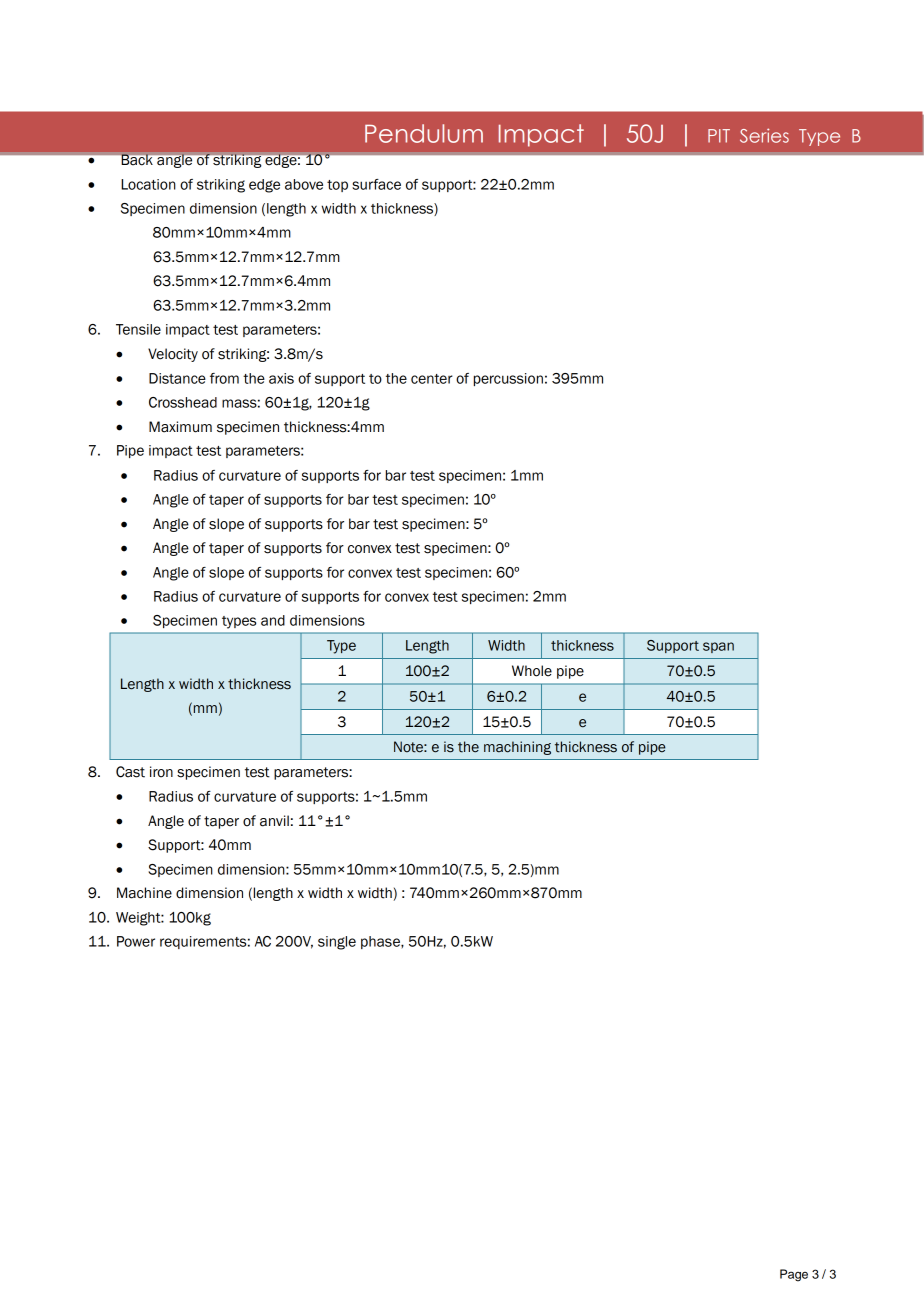 This image has height=1308, width=924. What do you see at coordinates (718, 647) in the image?
I see `span` at bounding box center [718, 647].
